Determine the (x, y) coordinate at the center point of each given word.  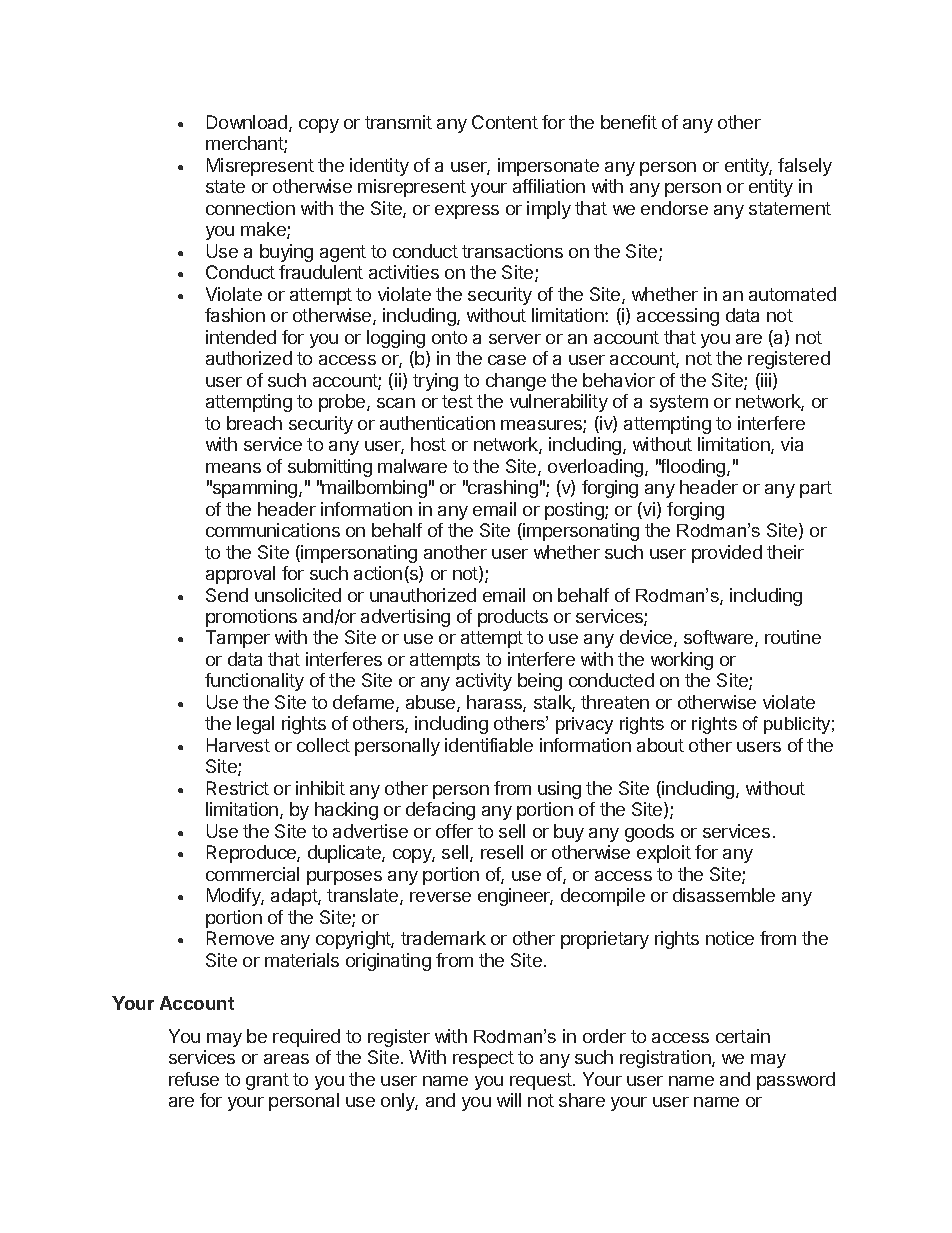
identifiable (489, 745)
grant (267, 1081)
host (428, 444)
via (792, 444)
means (233, 468)
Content (505, 122)
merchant (245, 144)
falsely (805, 167)
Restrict (238, 788)
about (660, 745)
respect (483, 1059)
